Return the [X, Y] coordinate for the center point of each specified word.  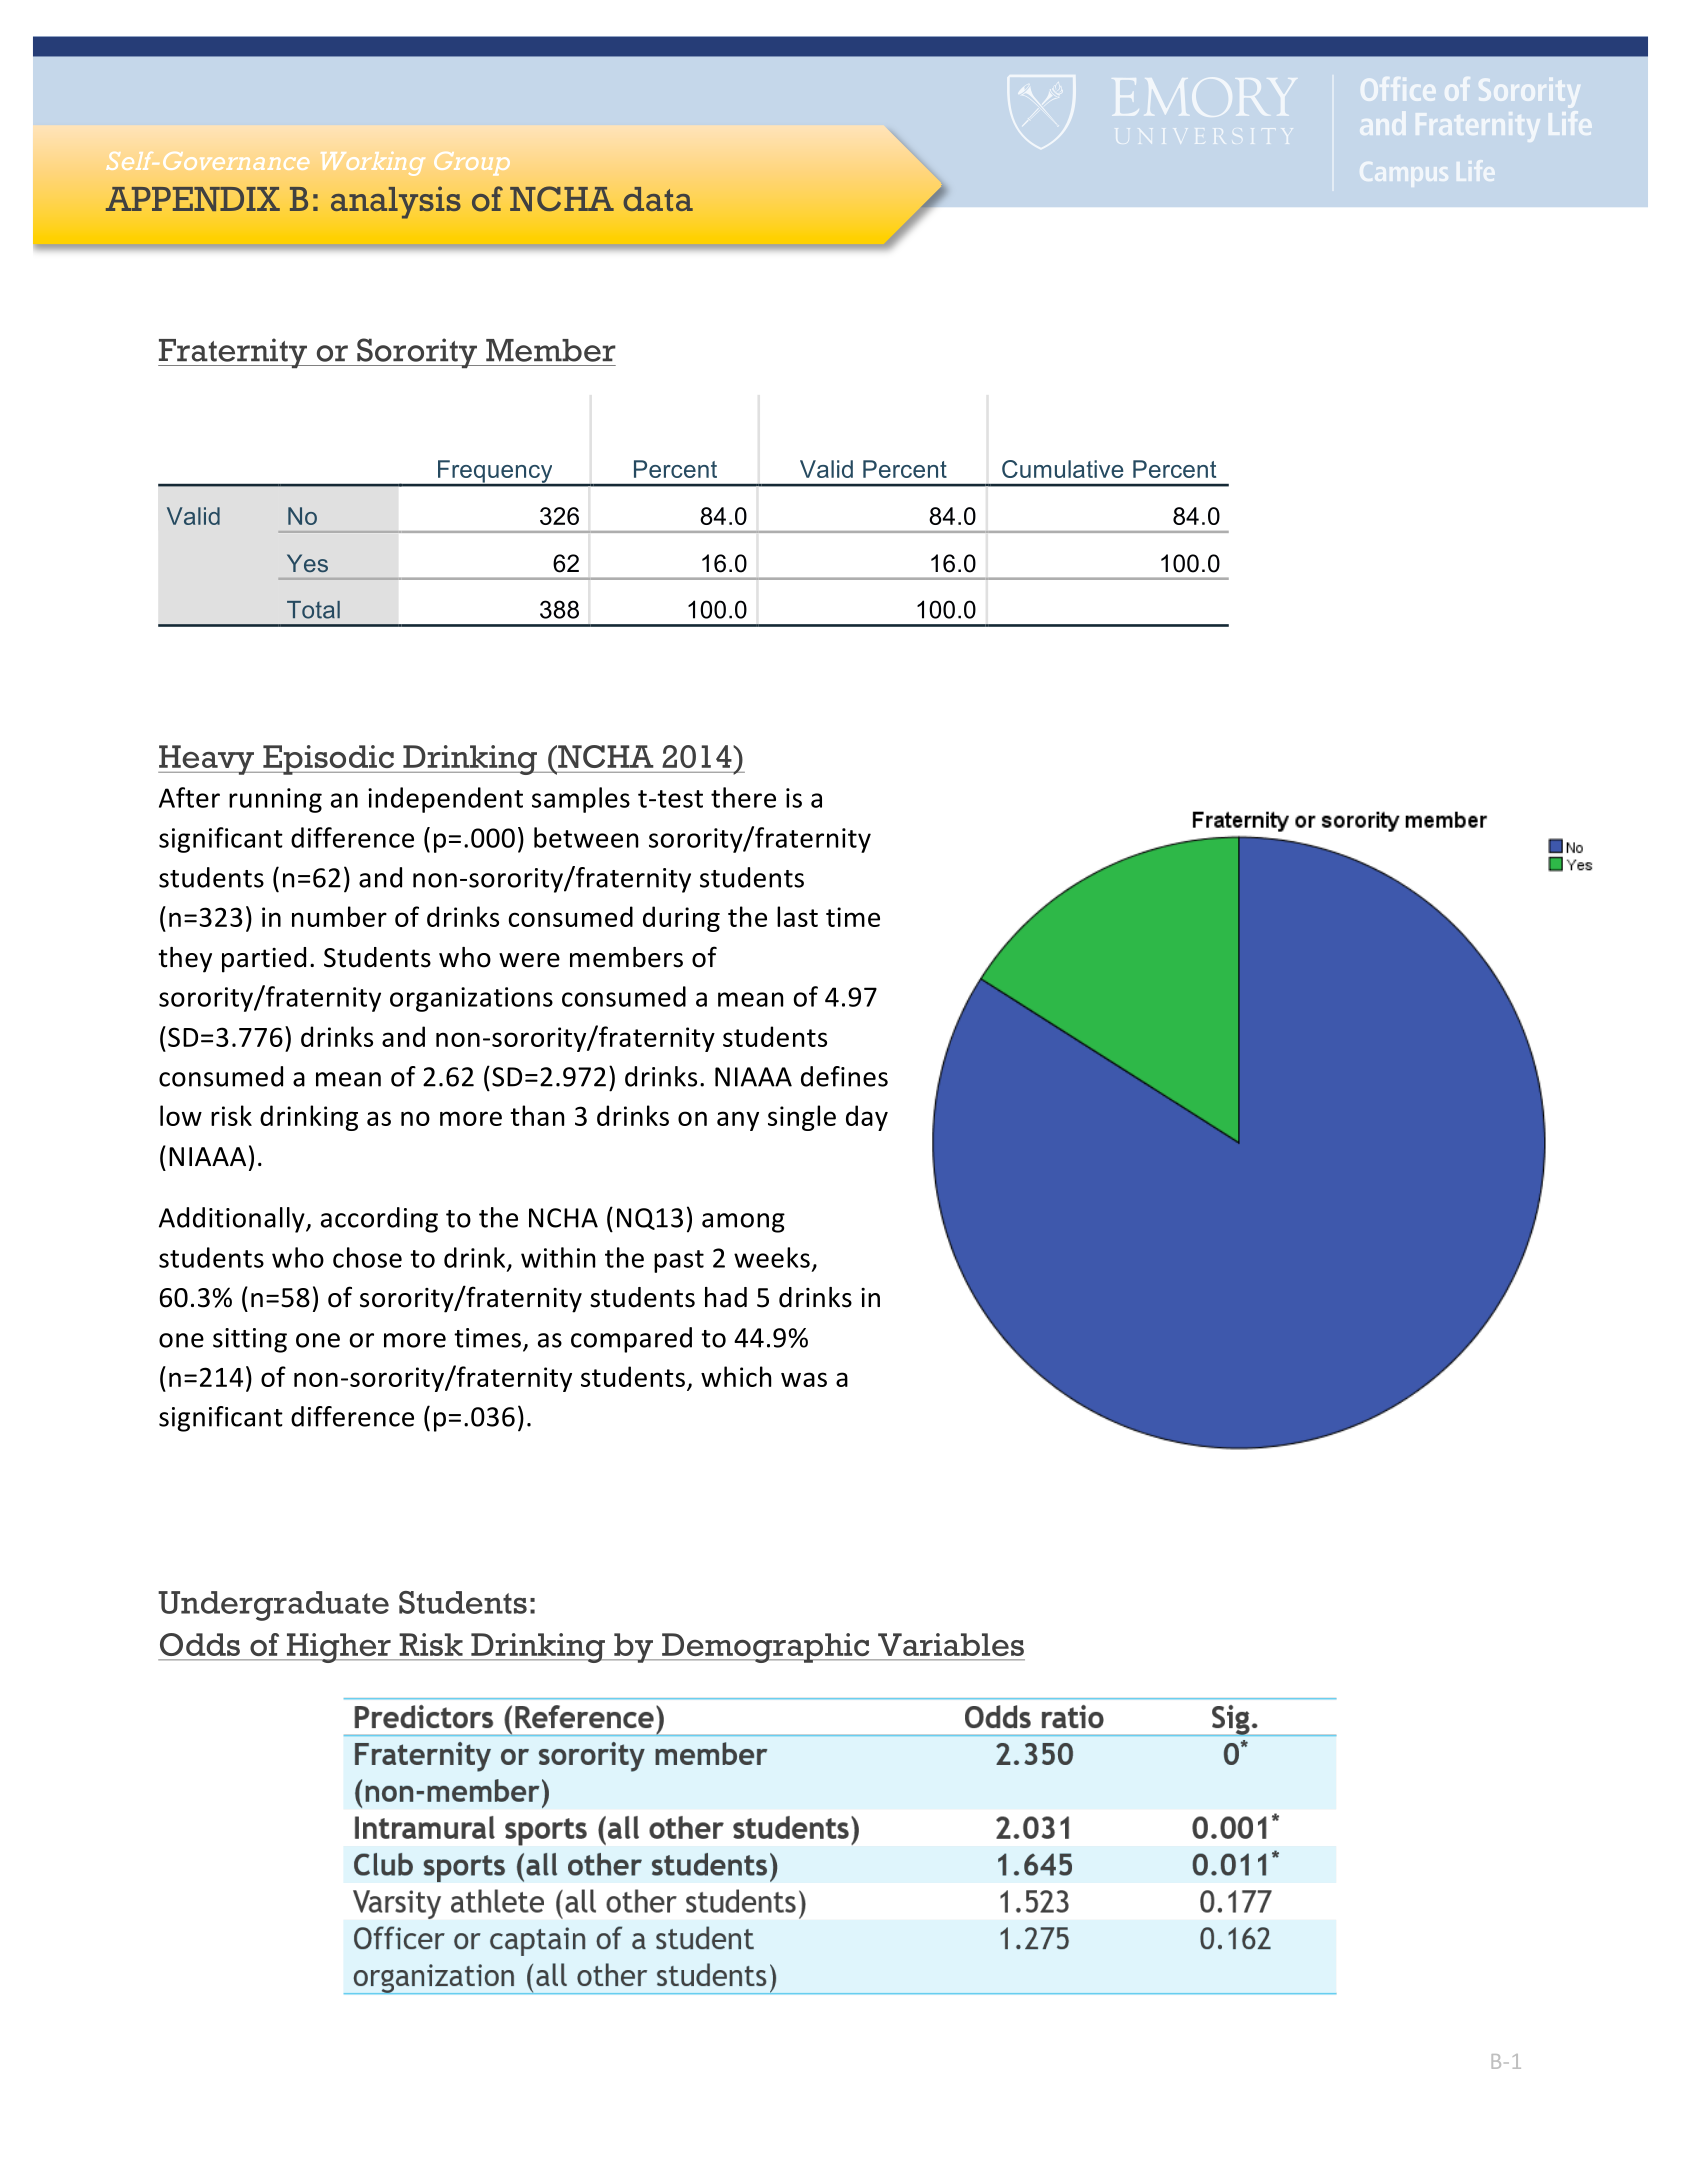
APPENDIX [193, 199]
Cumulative [1063, 469]
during [681, 919]
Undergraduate [273, 1606]
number [339, 916]
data [658, 199]
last [797, 916]
